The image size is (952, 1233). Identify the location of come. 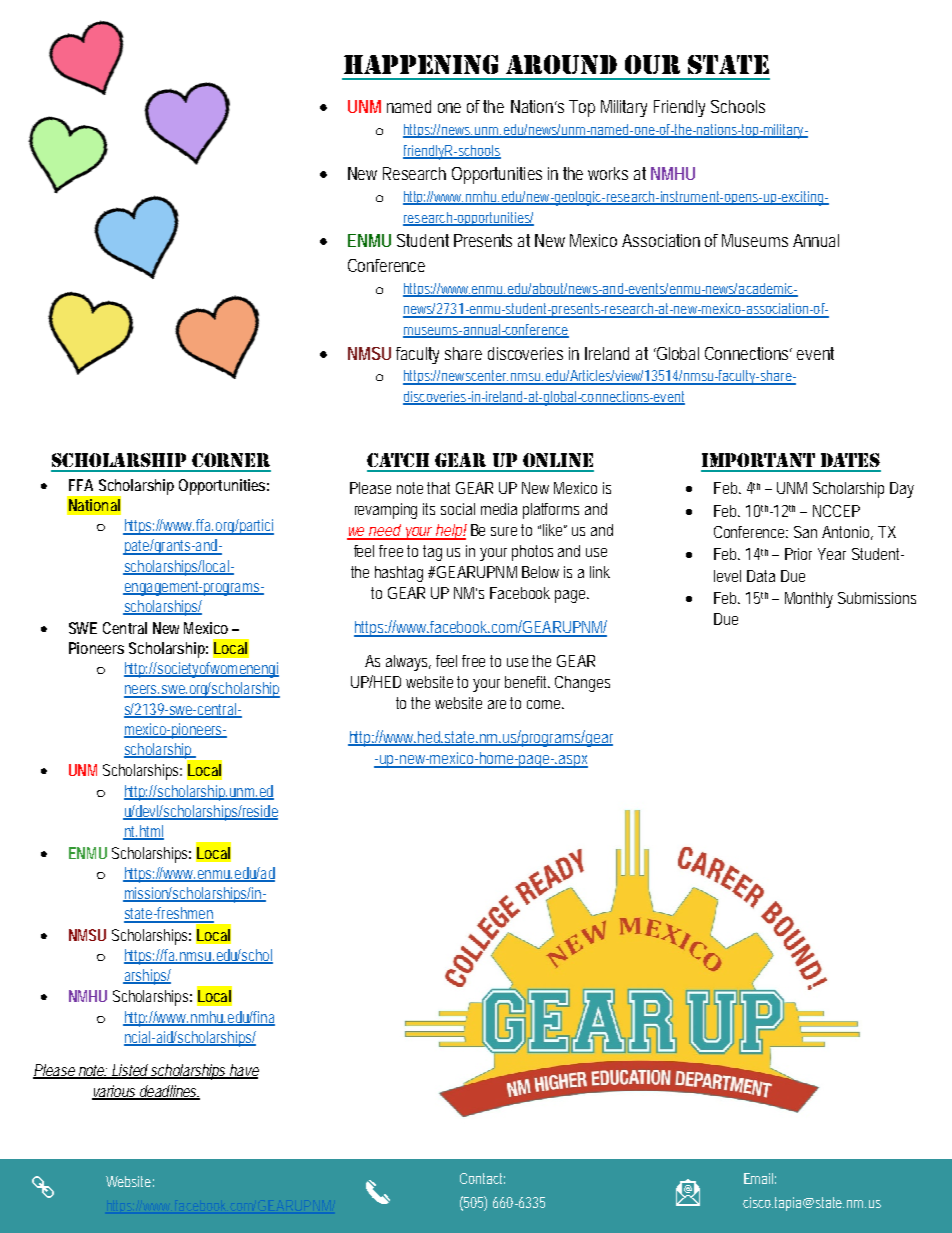
(545, 704).
